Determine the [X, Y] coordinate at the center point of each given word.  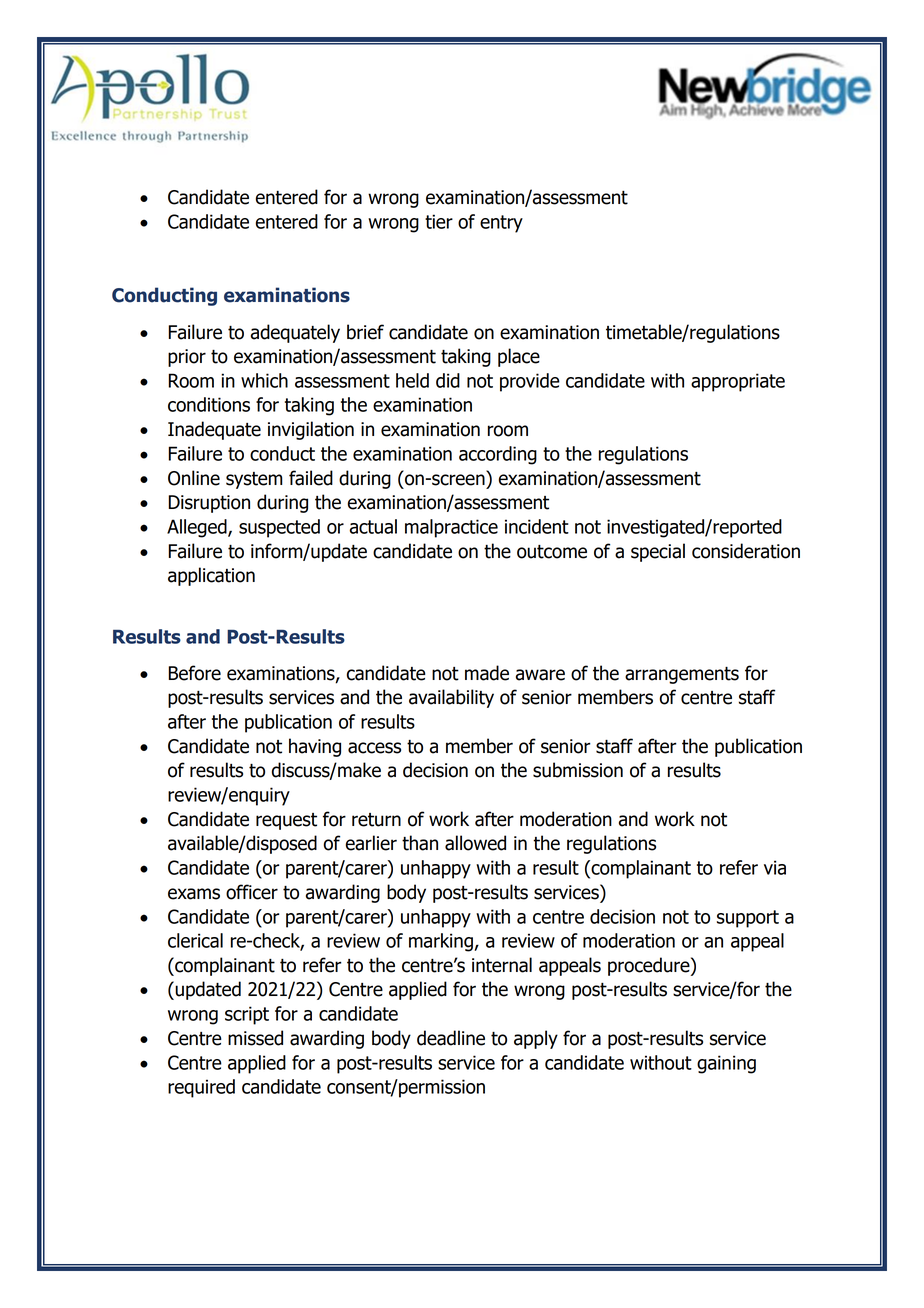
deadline [451, 1038]
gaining [726, 1064]
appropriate [738, 382]
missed [255, 1038]
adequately [295, 333]
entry [501, 224]
